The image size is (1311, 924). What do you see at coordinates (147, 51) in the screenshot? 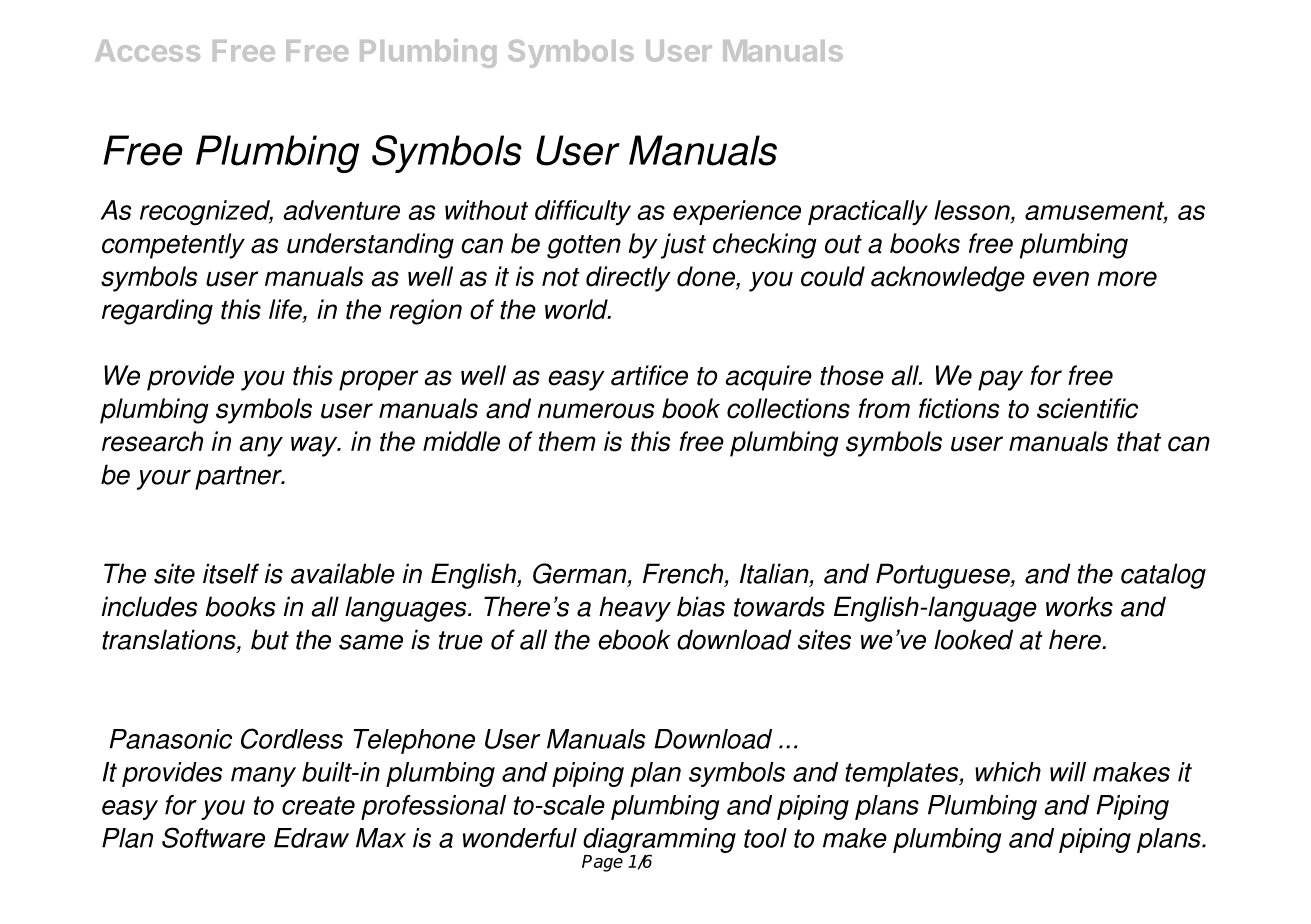
I see `Access` at bounding box center [147, 51].
